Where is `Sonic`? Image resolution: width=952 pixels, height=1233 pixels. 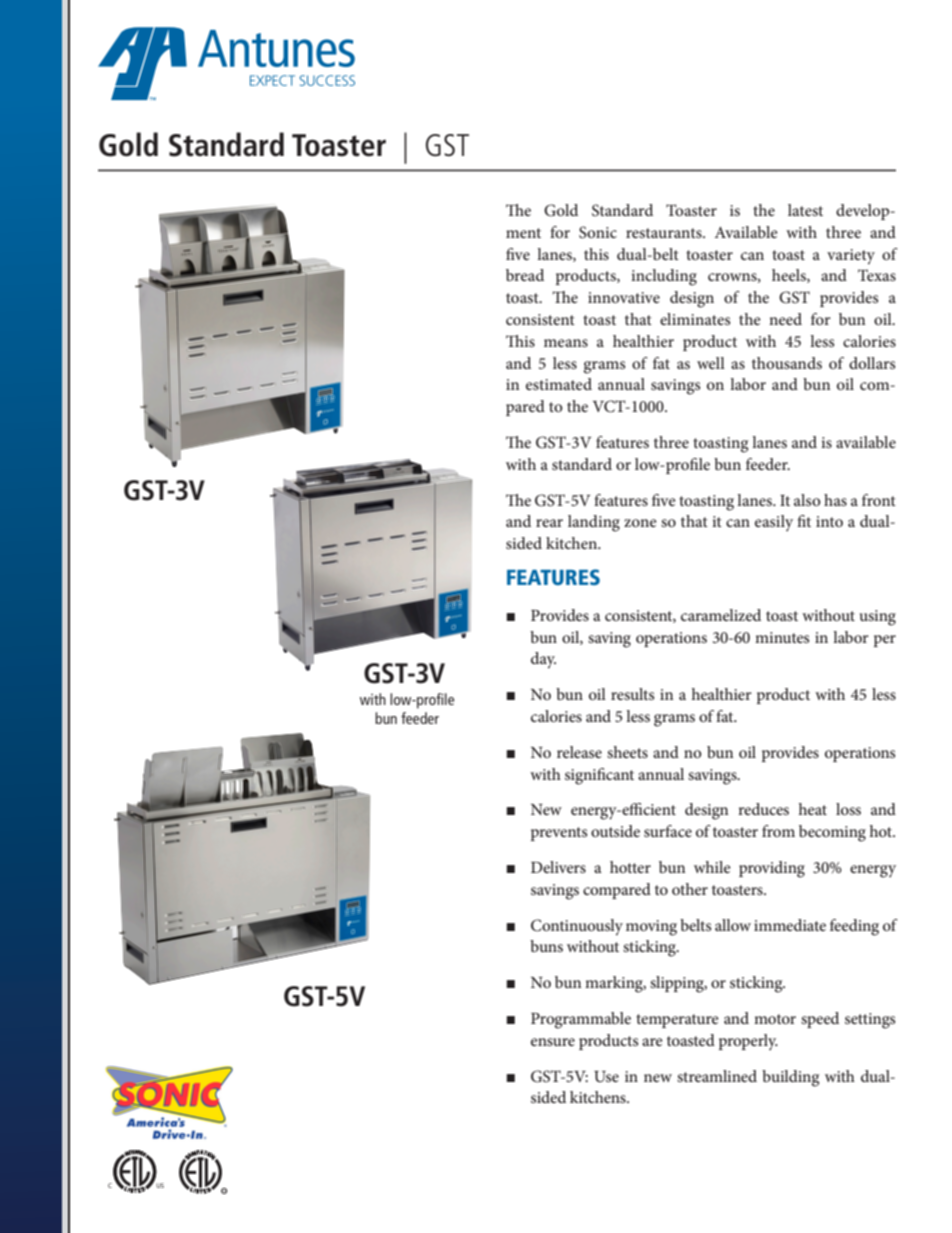
Sonic is located at coordinates (598, 232).
